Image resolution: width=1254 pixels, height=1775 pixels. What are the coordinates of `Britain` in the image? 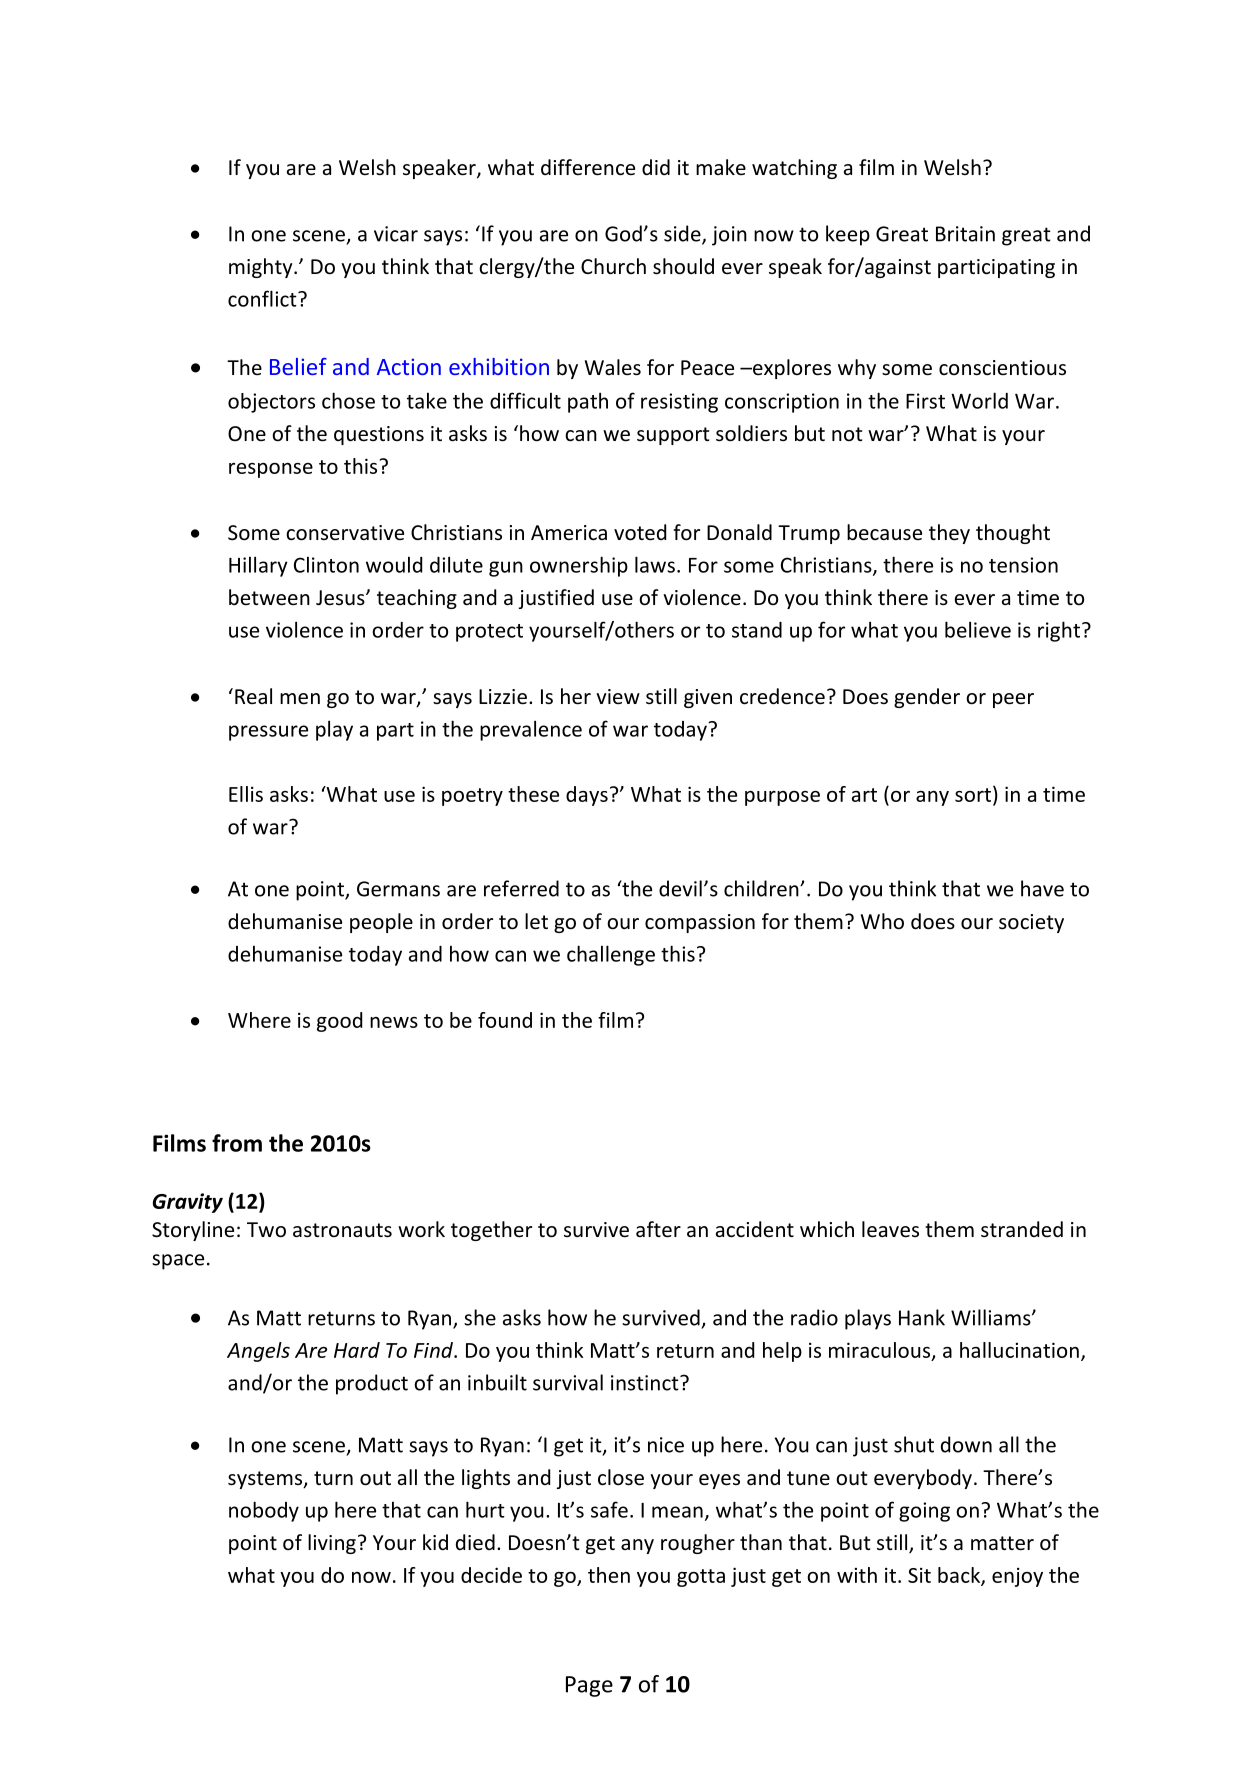 It's located at (965, 234).
